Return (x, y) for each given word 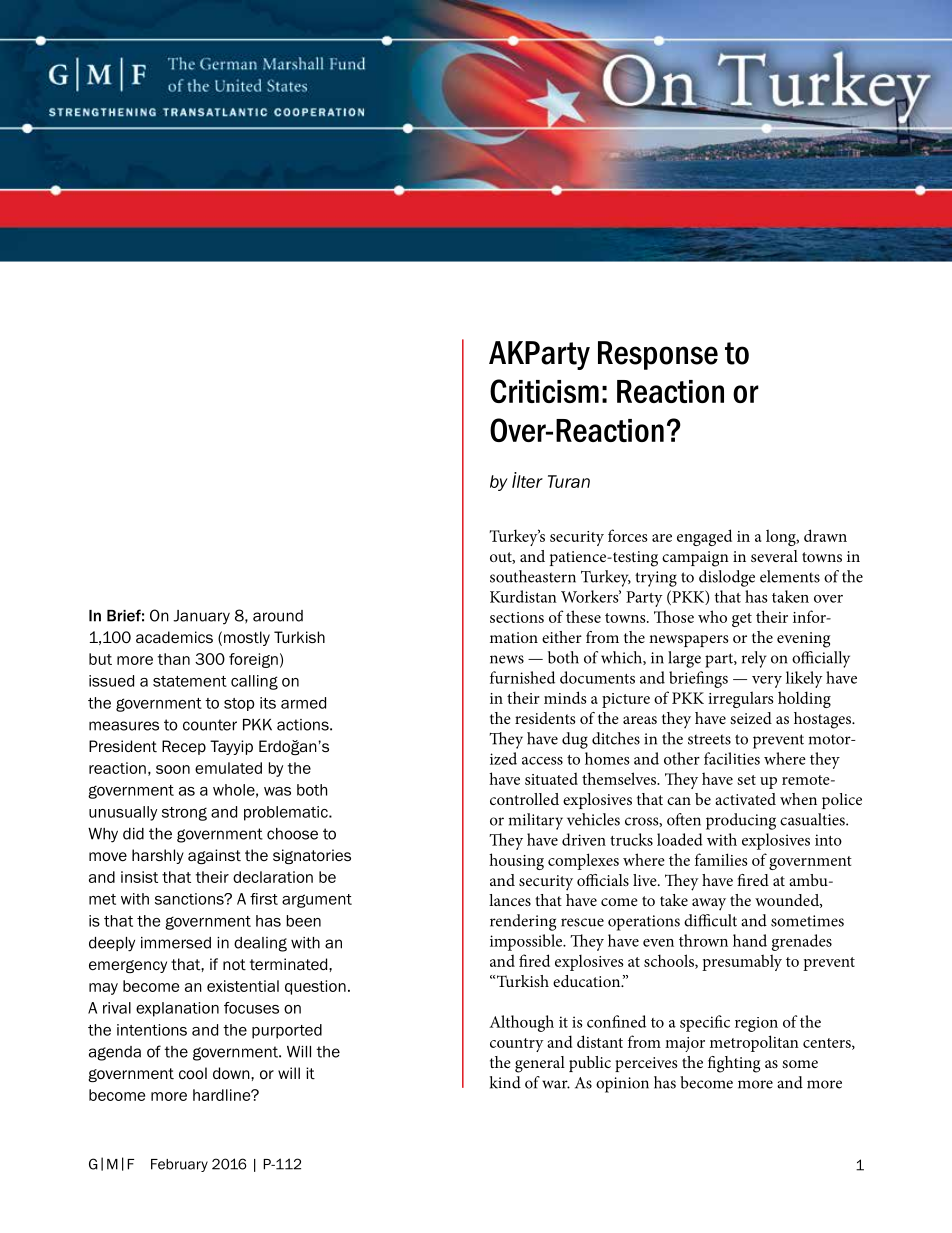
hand (750, 940)
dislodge (727, 578)
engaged (704, 537)
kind (505, 1082)
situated (551, 778)
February (179, 1165)
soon (173, 769)
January (201, 617)
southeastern (533, 576)
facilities (732, 758)
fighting (734, 1064)
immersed (176, 943)
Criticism (544, 391)
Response (658, 355)
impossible (527, 942)
